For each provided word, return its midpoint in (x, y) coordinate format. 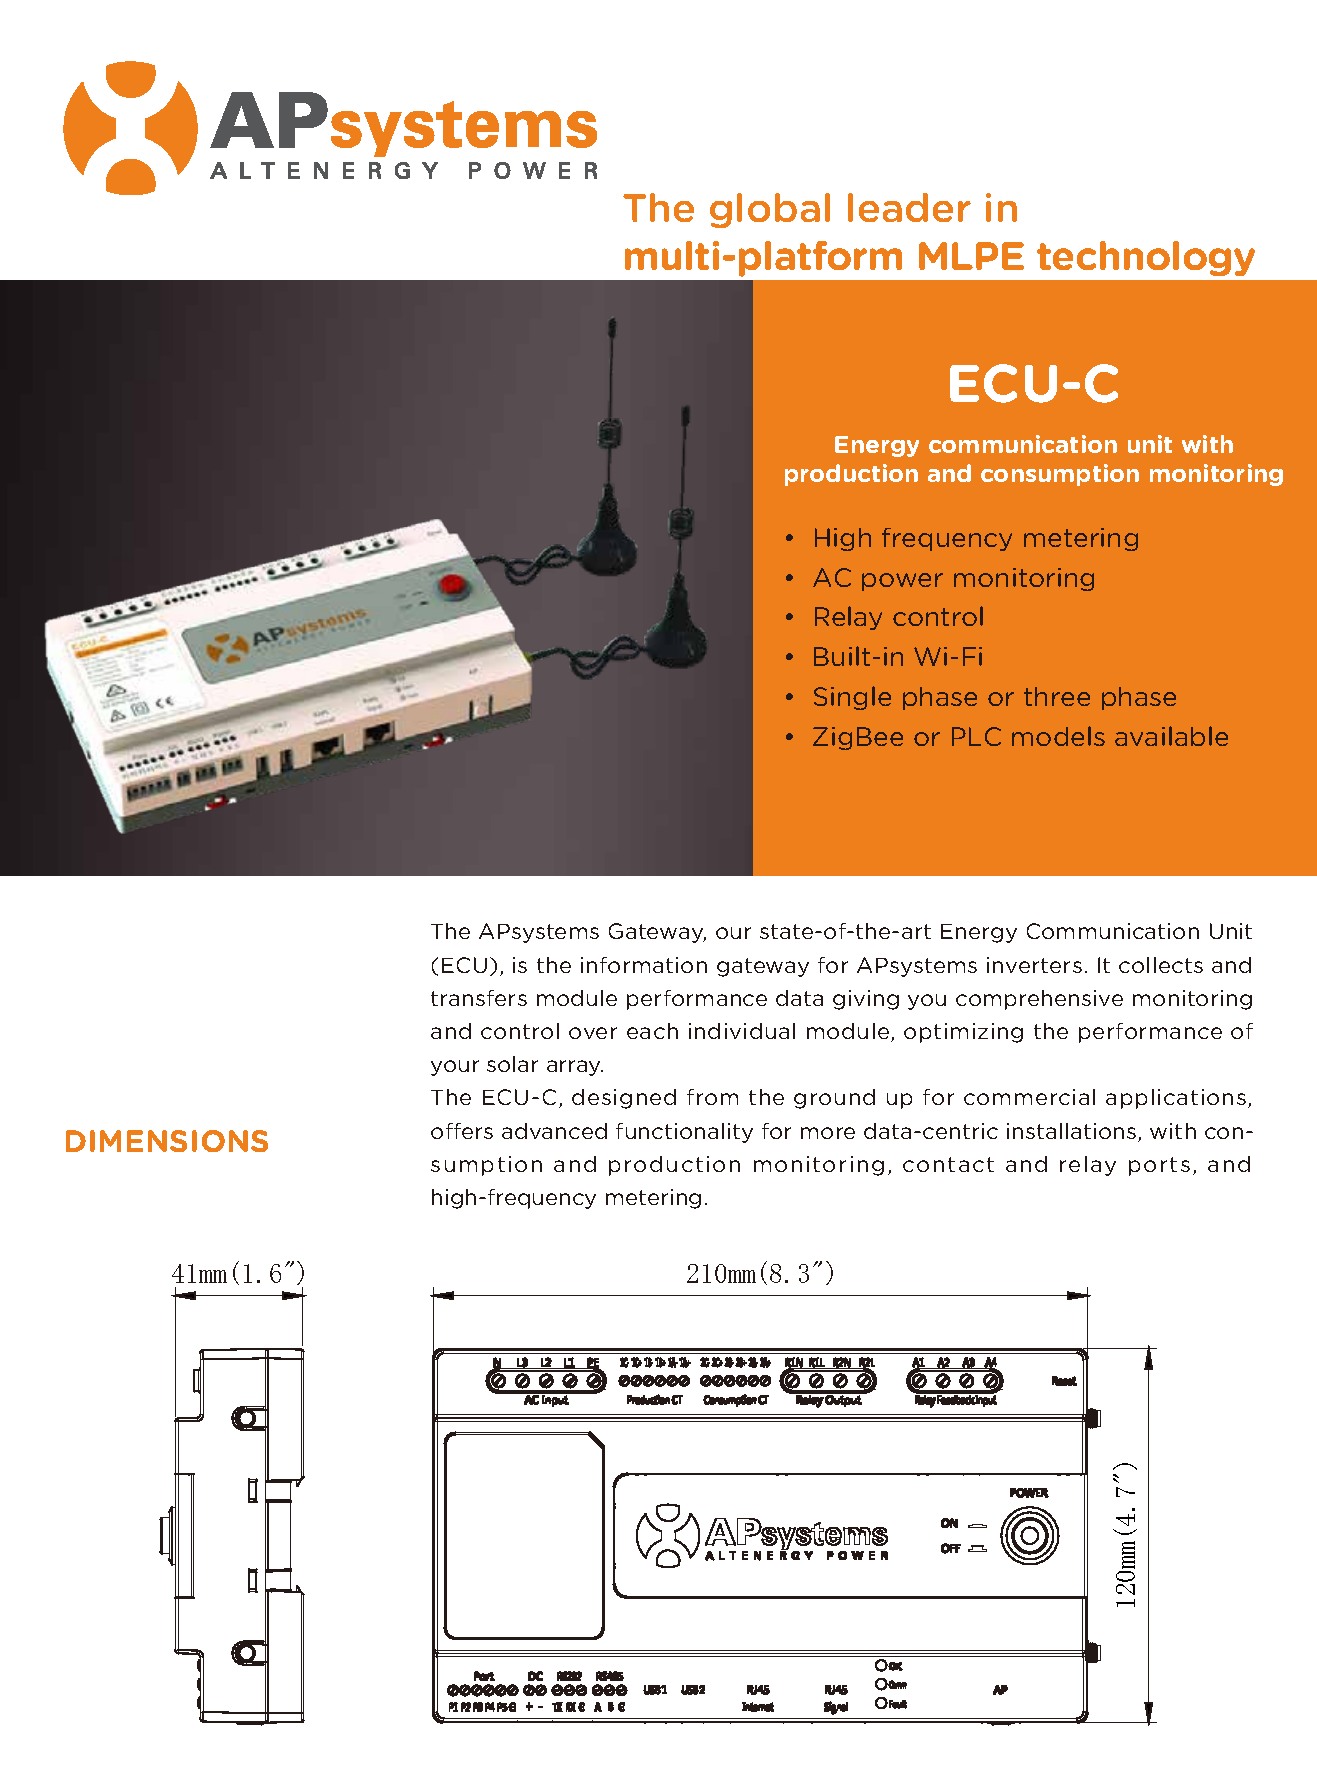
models (1058, 736)
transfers (479, 998)
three (1057, 696)
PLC (976, 736)
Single (852, 698)
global (770, 210)
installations (1073, 1132)
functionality (684, 1133)
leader (909, 207)
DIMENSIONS (167, 1141)
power (902, 582)
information (644, 965)
